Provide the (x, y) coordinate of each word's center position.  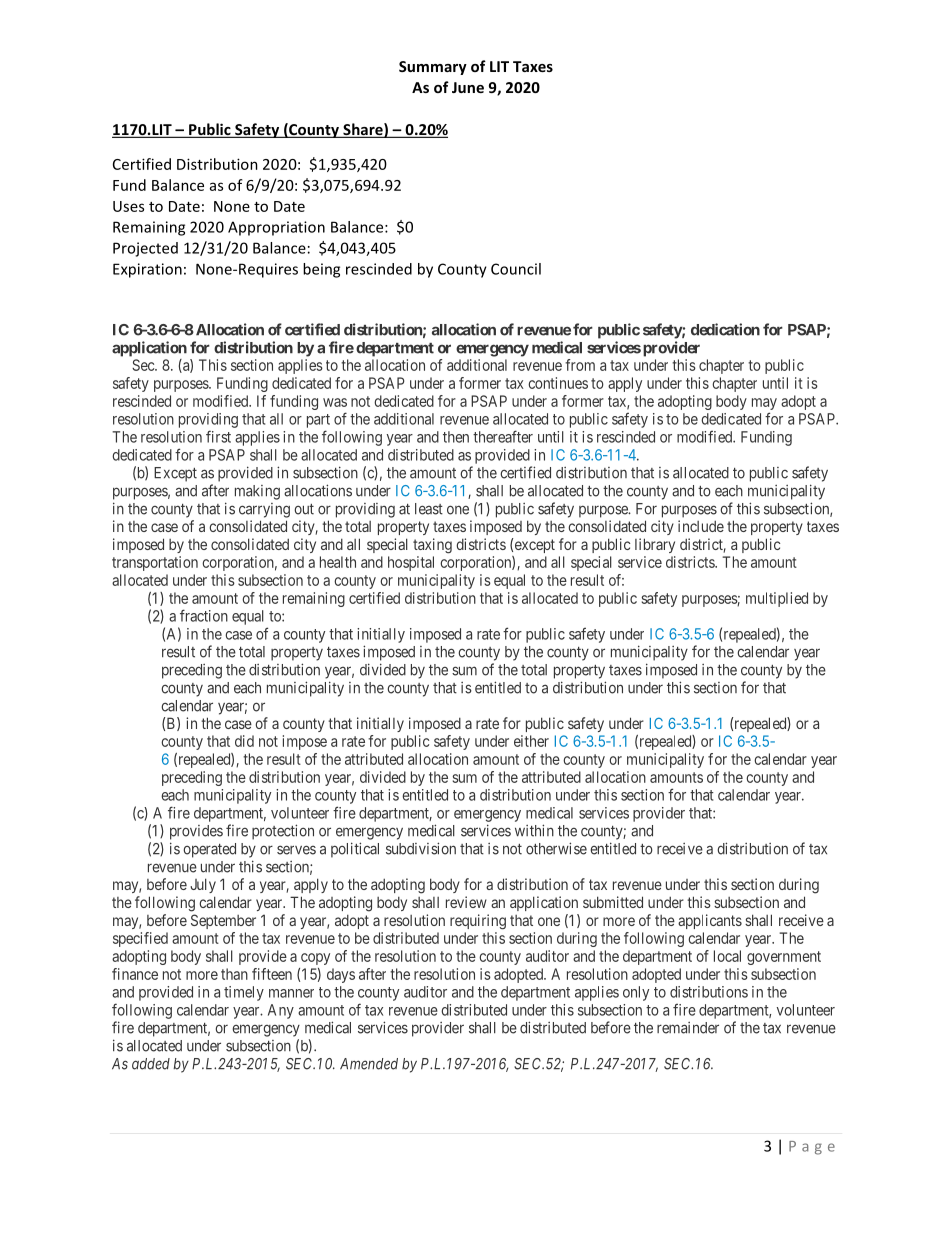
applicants (710, 921)
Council (516, 269)
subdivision (421, 848)
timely (244, 993)
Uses (128, 206)
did (244, 741)
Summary (433, 68)
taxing (432, 546)
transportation (155, 563)
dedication (725, 329)
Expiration (147, 270)
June (468, 87)
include (701, 526)
